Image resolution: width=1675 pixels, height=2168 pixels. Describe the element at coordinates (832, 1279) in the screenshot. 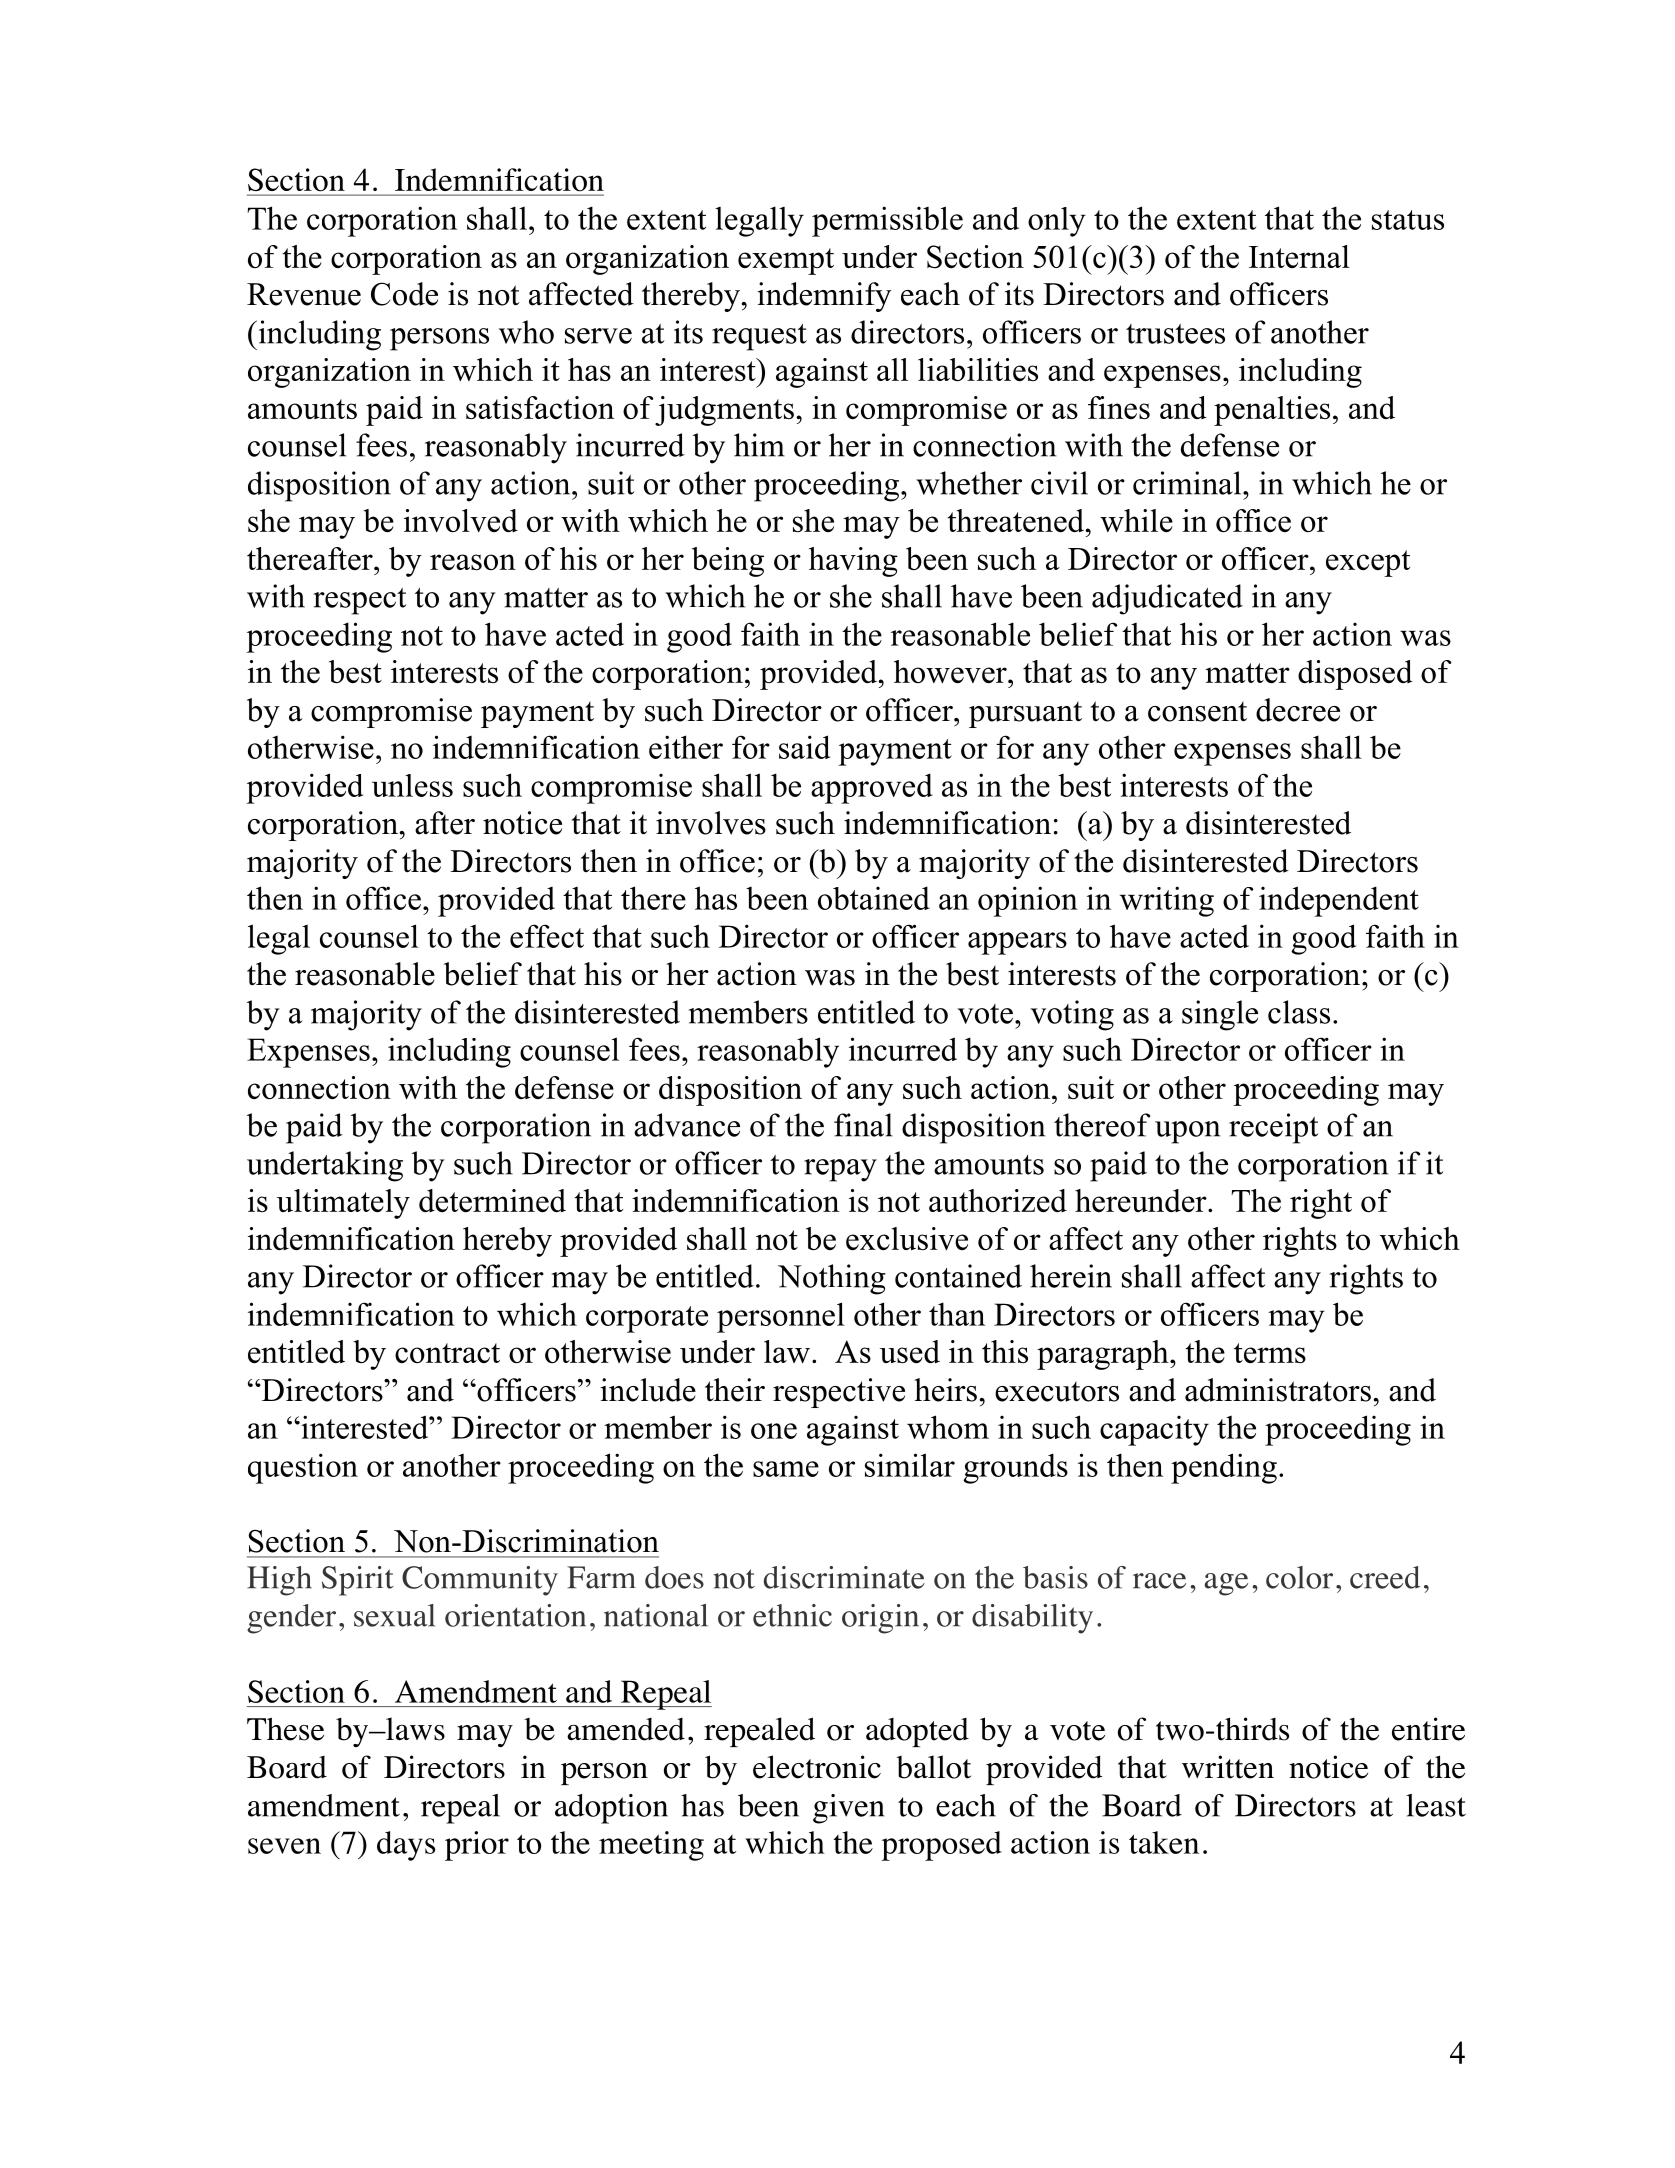

I see `Nothing` at that location.
